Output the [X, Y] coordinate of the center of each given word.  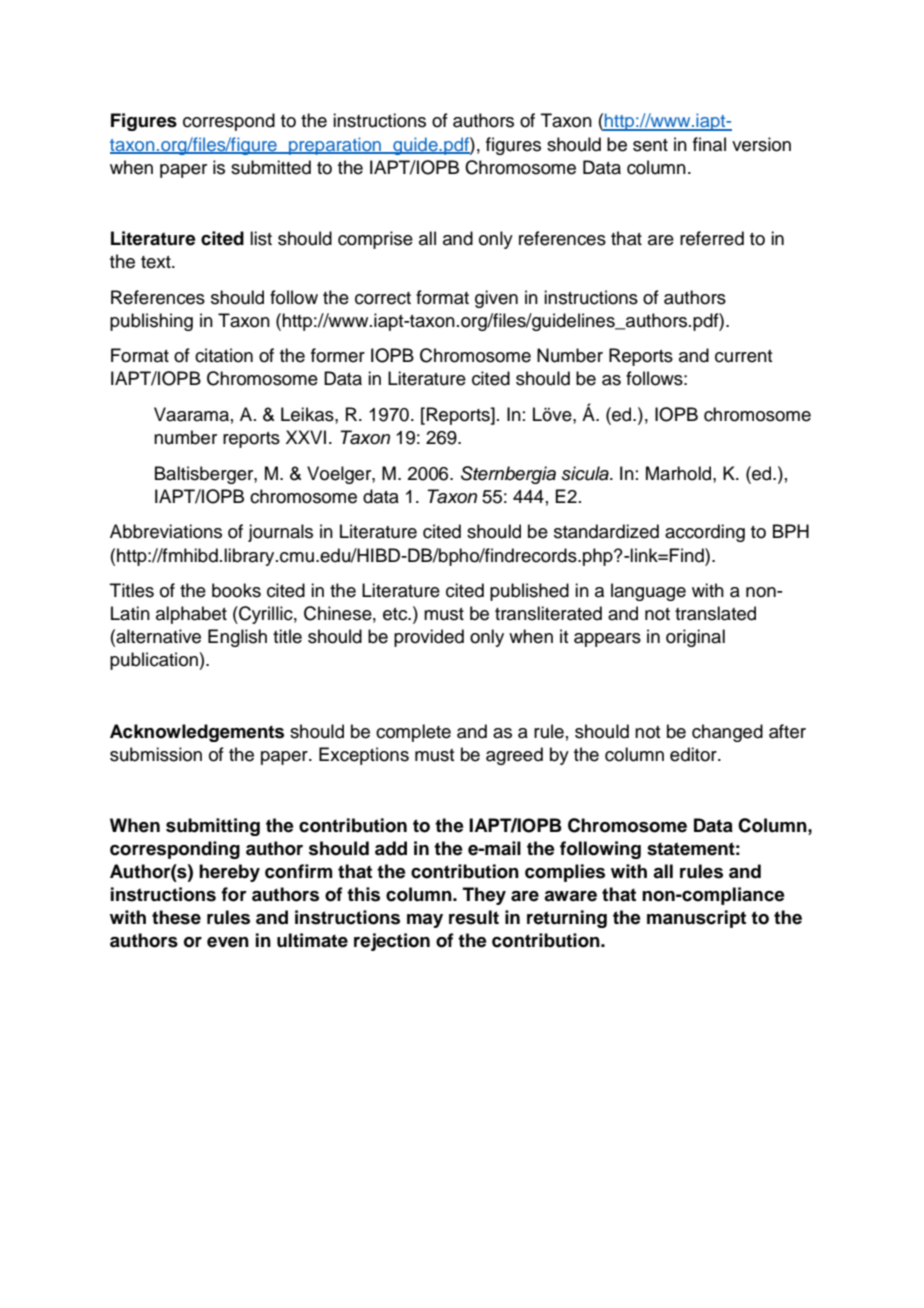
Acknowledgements [197, 733]
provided [429, 638]
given [496, 299]
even [228, 942]
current [743, 356]
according [705, 533]
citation [224, 355]
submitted [271, 167]
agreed [514, 756]
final [709, 144]
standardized [606, 531]
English [237, 638]
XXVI [306, 437]
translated [715, 613]
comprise [375, 240]
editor [694, 754]
